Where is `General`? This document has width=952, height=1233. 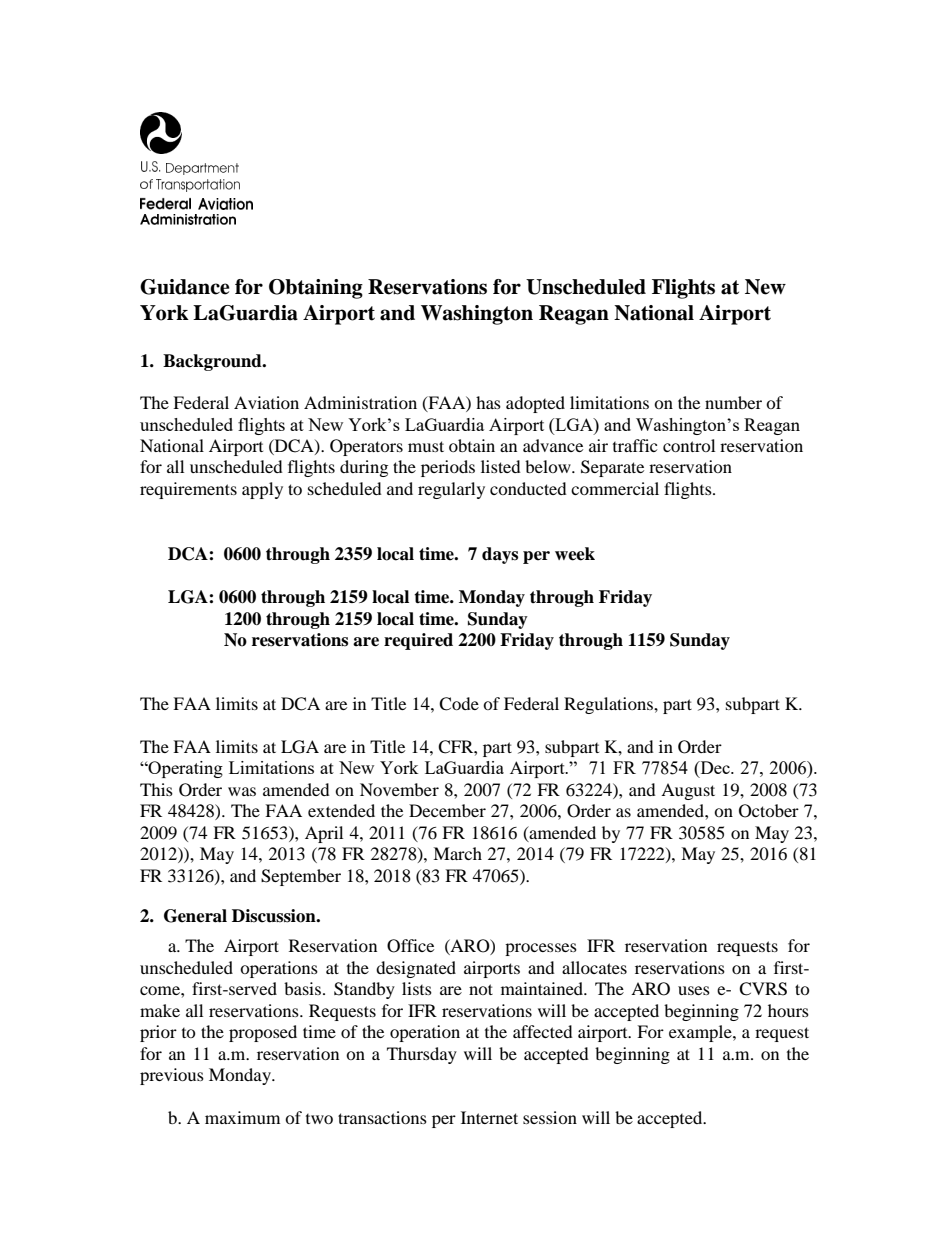 General is located at coordinates (195, 916).
